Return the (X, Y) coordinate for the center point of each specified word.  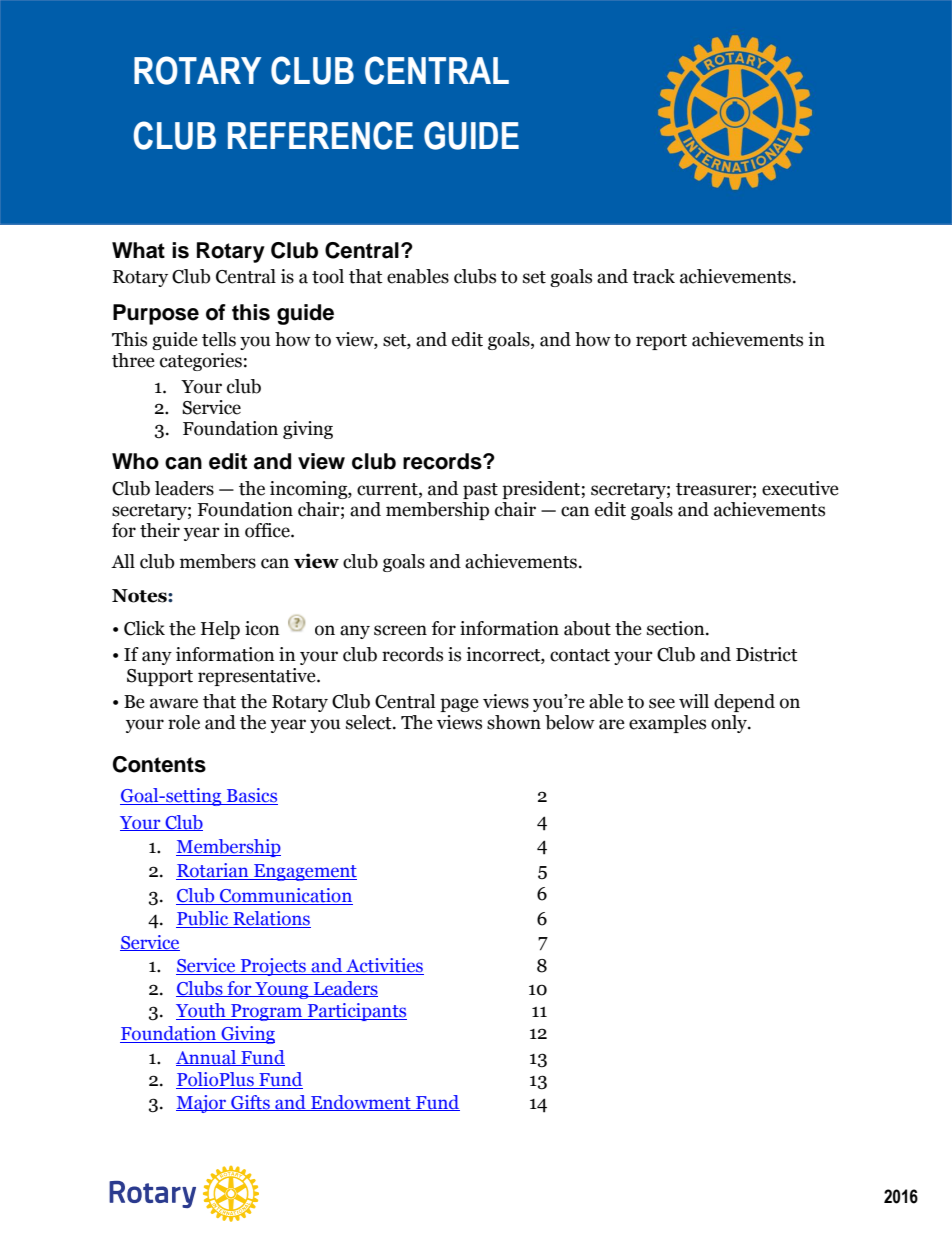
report (661, 342)
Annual (207, 1058)
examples (667, 724)
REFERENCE (320, 135)
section (677, 628)
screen (400, 630)
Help (220, 630)
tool (328, 276)
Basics (251, 796)
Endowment (361, 1103)
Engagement (304, 872)
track (653, 276)
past (480, 491)
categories (201, 362)
